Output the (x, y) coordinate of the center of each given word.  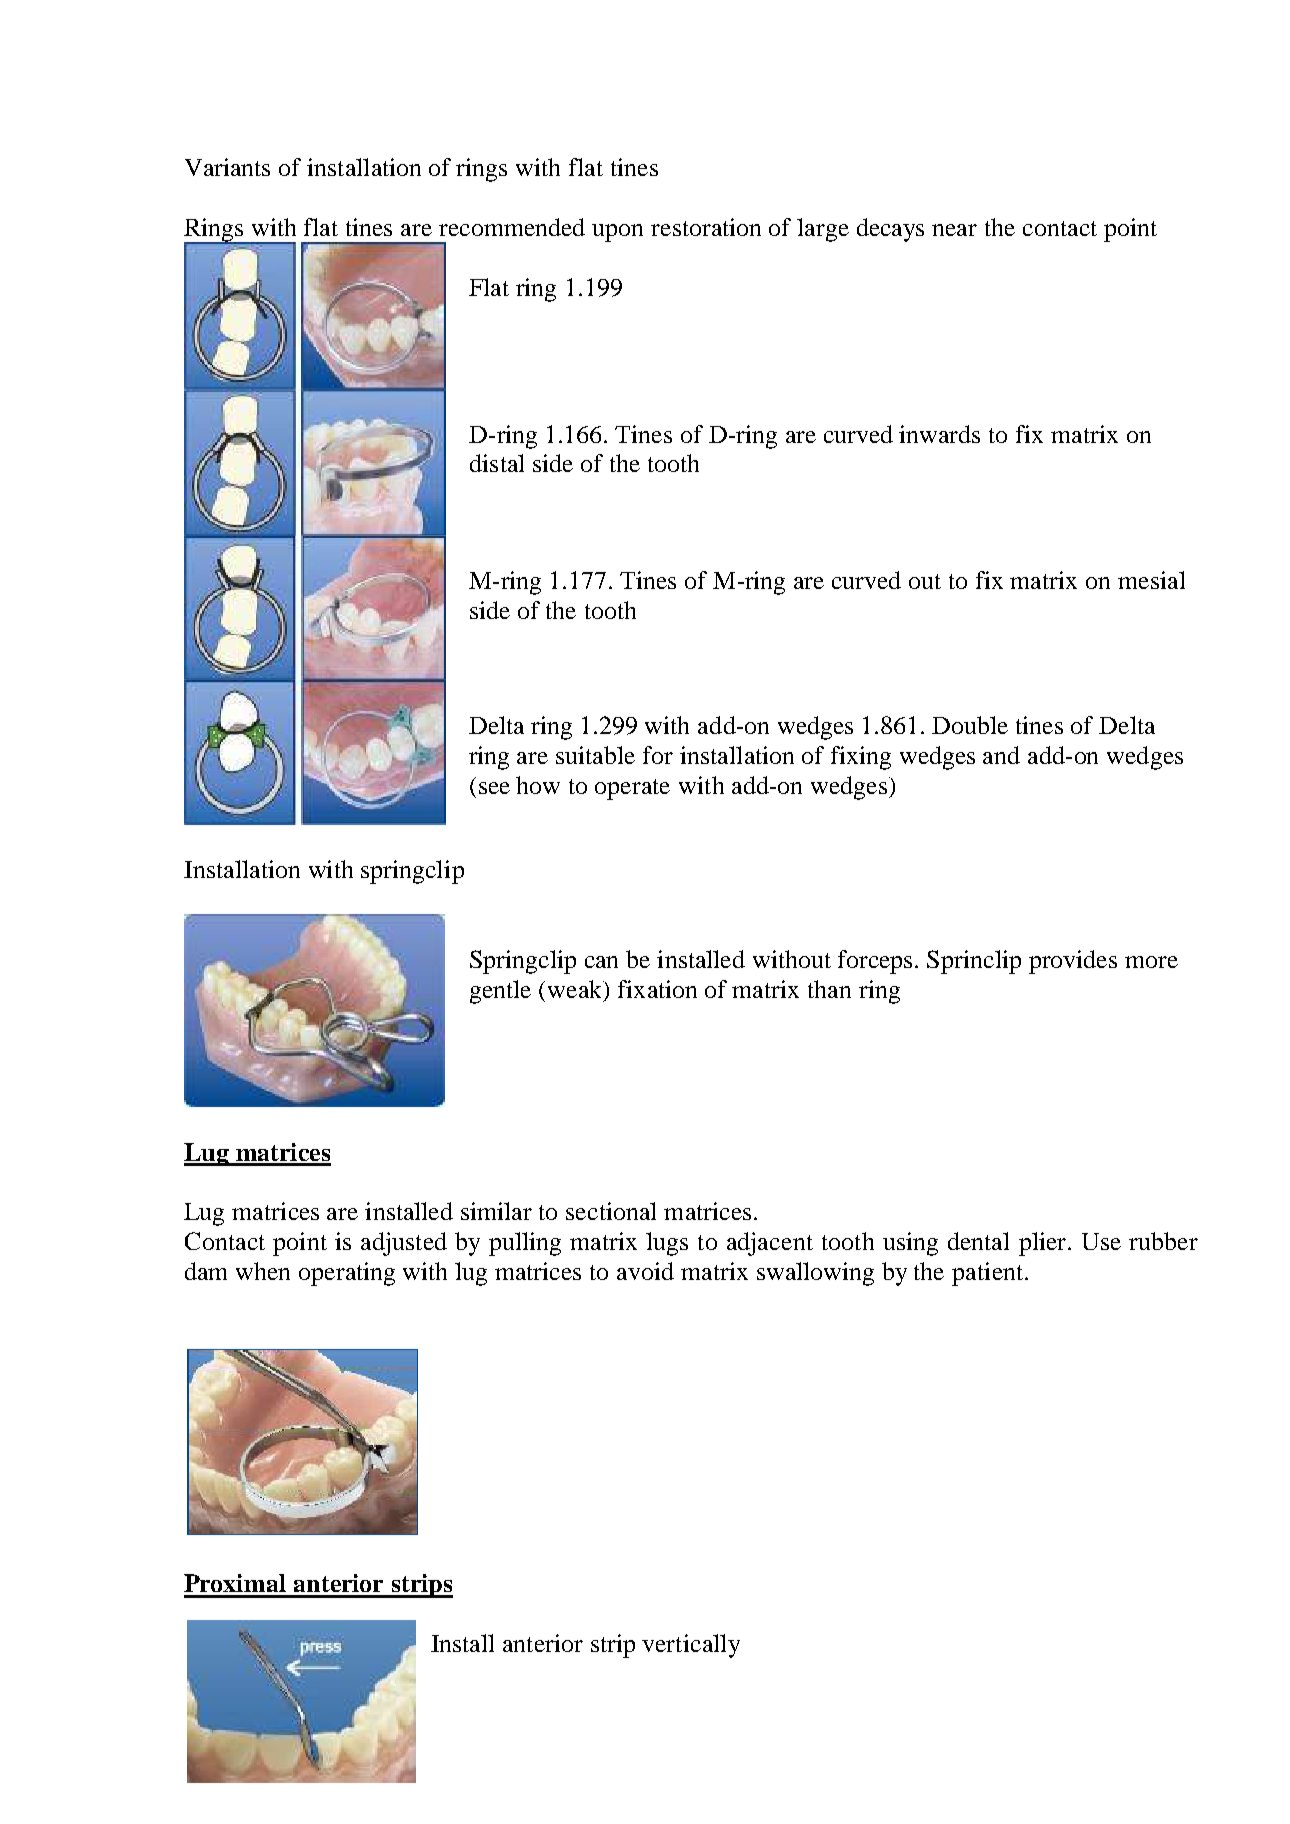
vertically (691, 1646)
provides (1073, 962)
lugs (667, 1244)
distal (497, 463)
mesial (1151, 580)
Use (1101, 1241)
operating (347, 1274)
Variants (227, 167)
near (954, 230)
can (601, 962)
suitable (595, 755)
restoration (706, 227)
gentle (500, 992)
